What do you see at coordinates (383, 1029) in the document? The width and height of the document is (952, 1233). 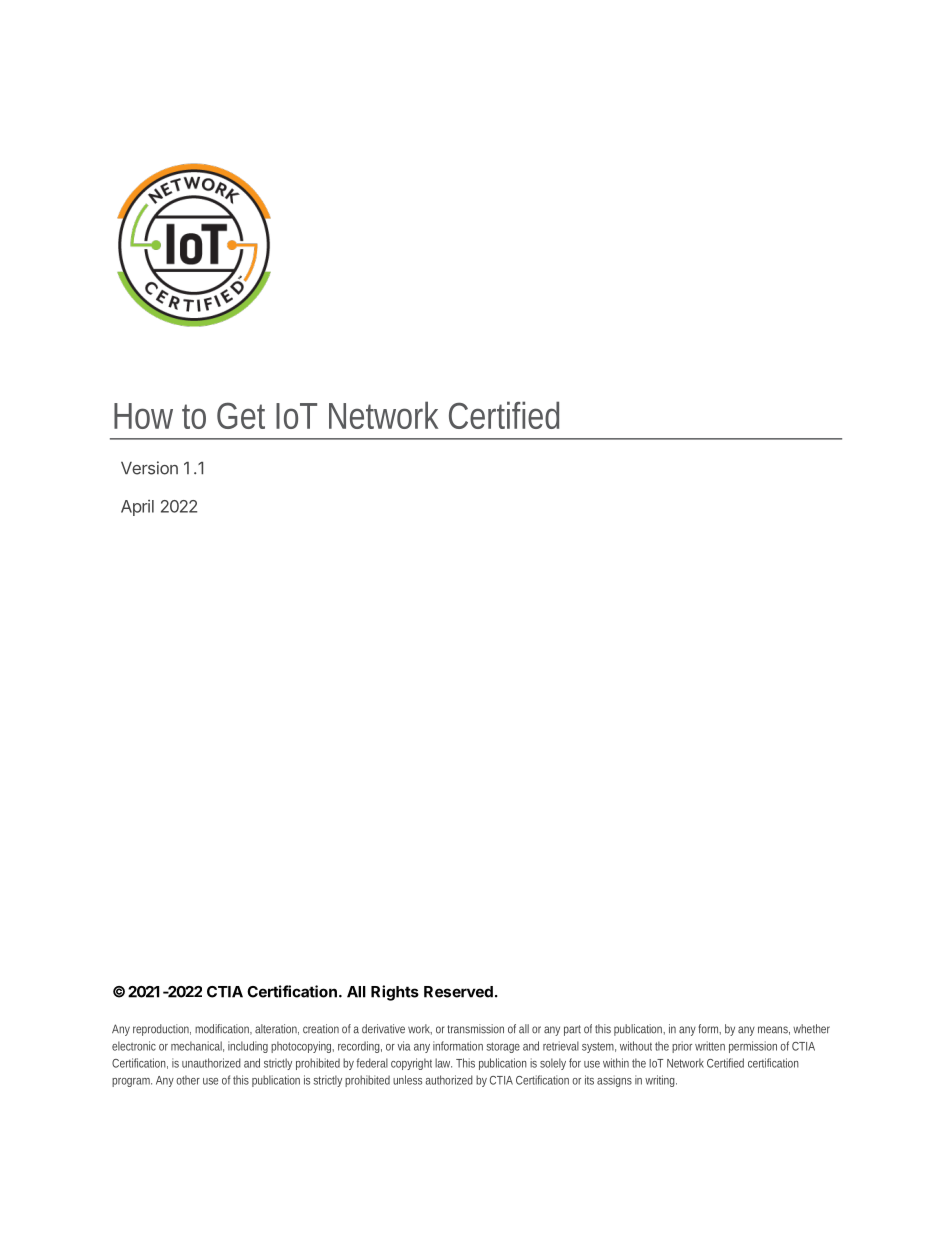 I see `derivative` at bounding box center [383, 1029].
